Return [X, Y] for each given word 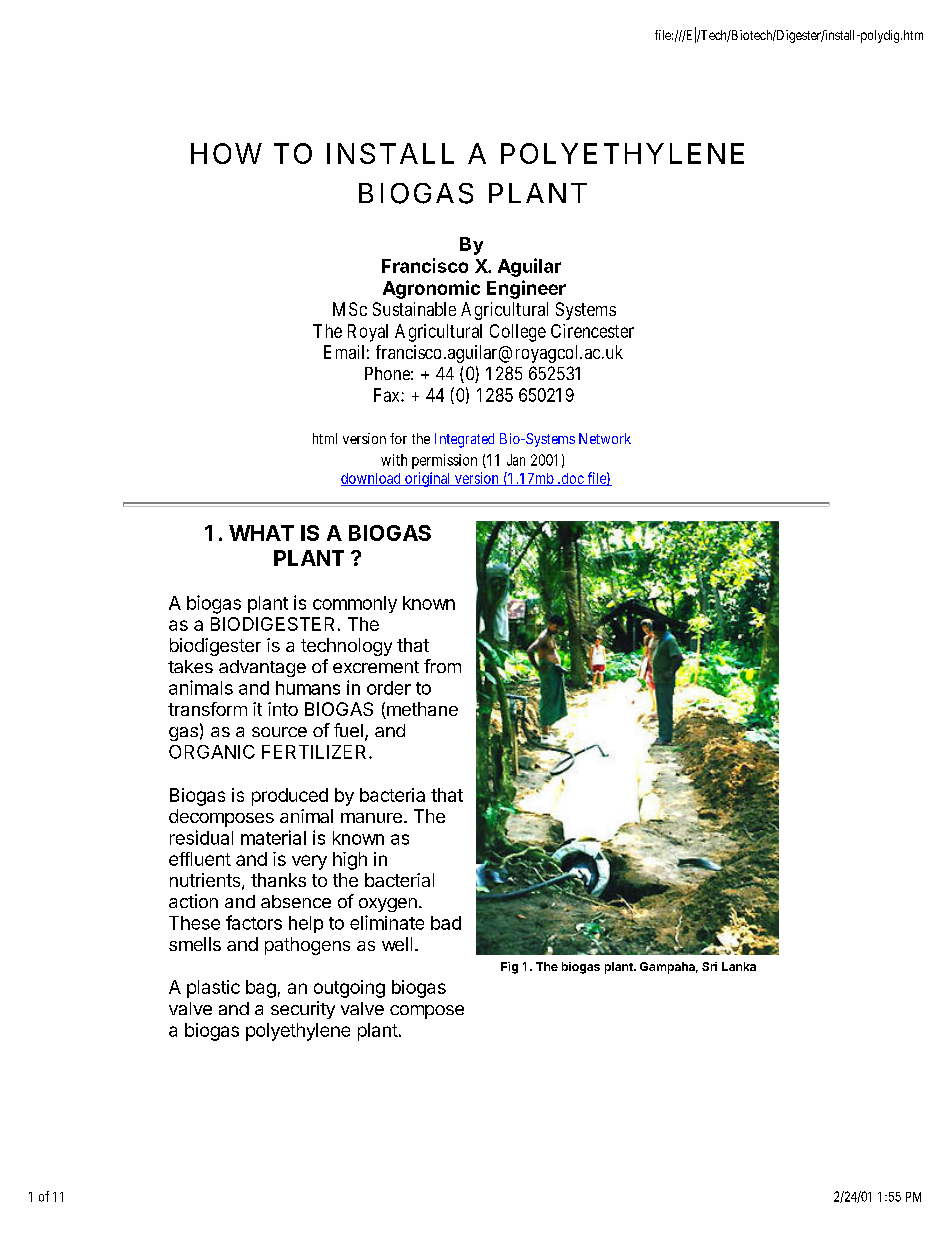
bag [261, 989]
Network [605, 438]
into [283, 709]
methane [421, 710]
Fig [509, 968]
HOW [226, 153]
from [442, 666]
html [325, 438]
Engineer [526, 289]
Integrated [464, 440]
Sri [709, 966]
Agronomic [431, 289]
